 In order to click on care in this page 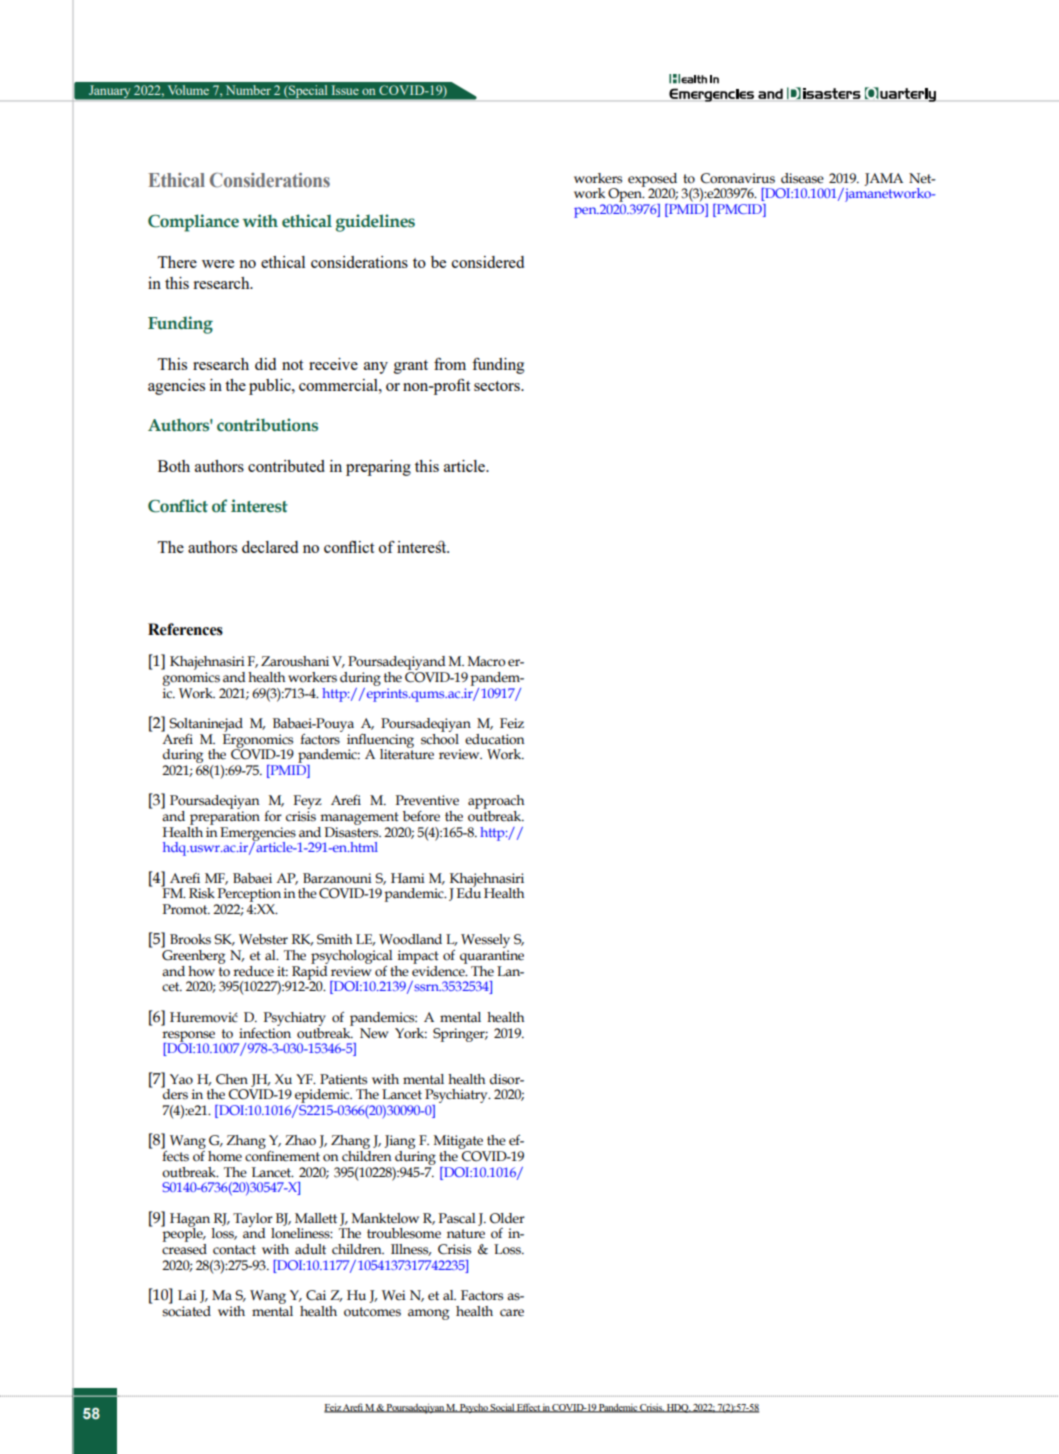, I will do `click(512, 1313)`.
